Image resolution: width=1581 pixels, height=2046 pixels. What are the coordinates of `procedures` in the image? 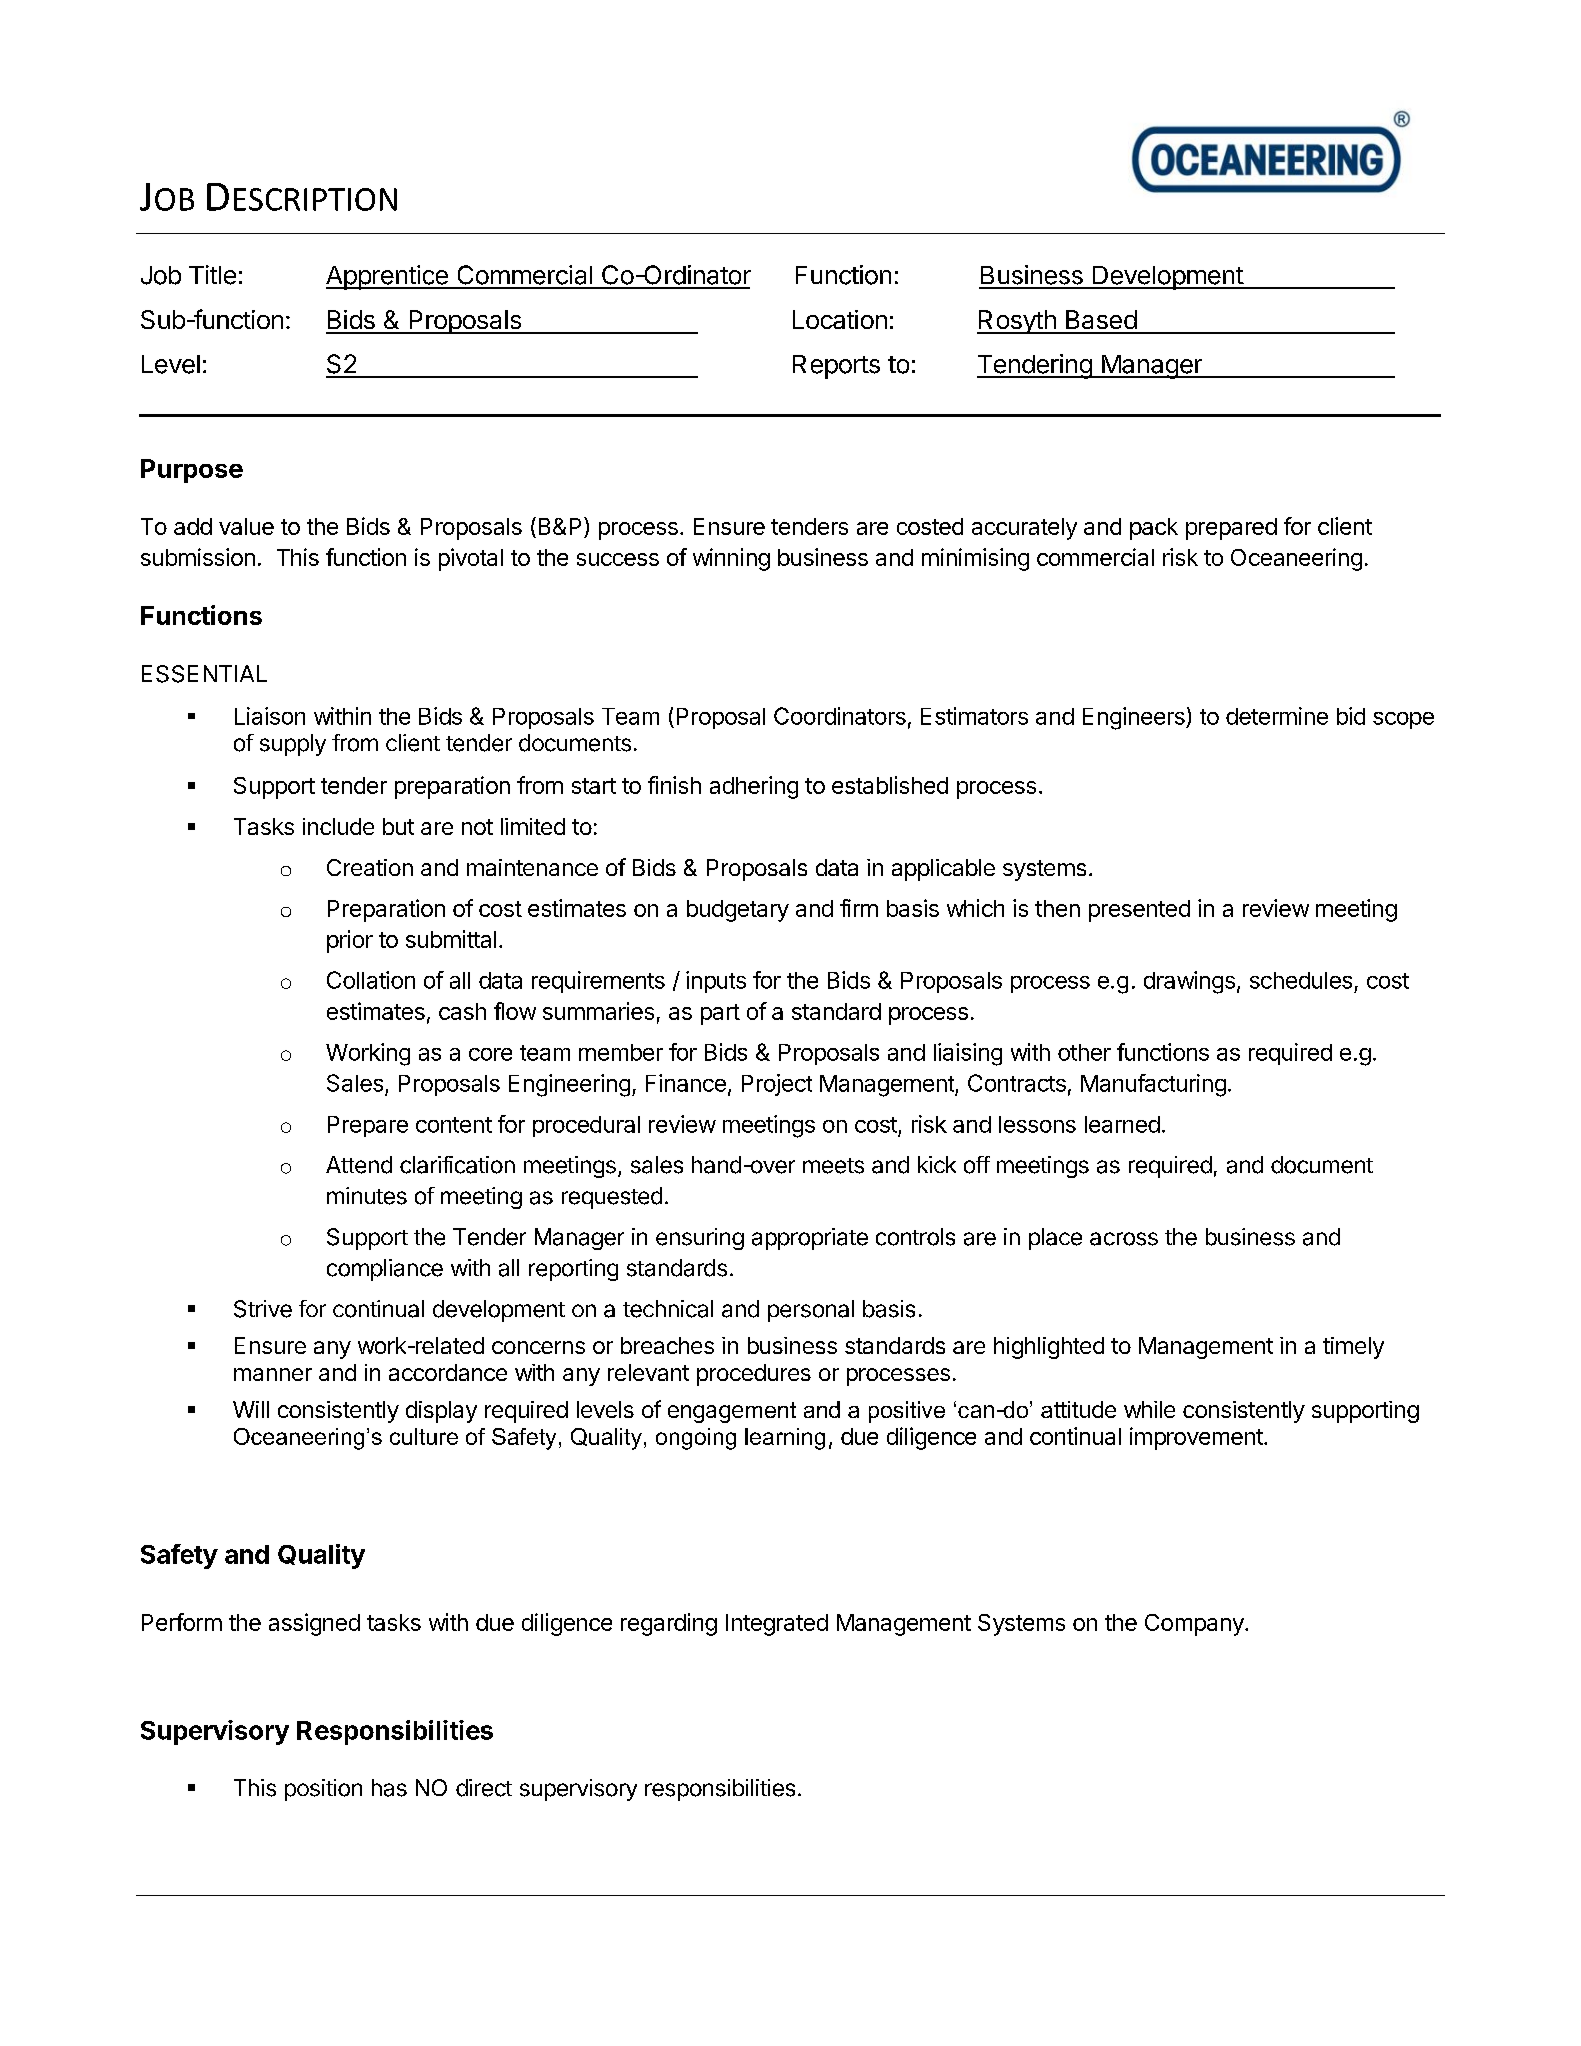 It's located at (754, 1375).
